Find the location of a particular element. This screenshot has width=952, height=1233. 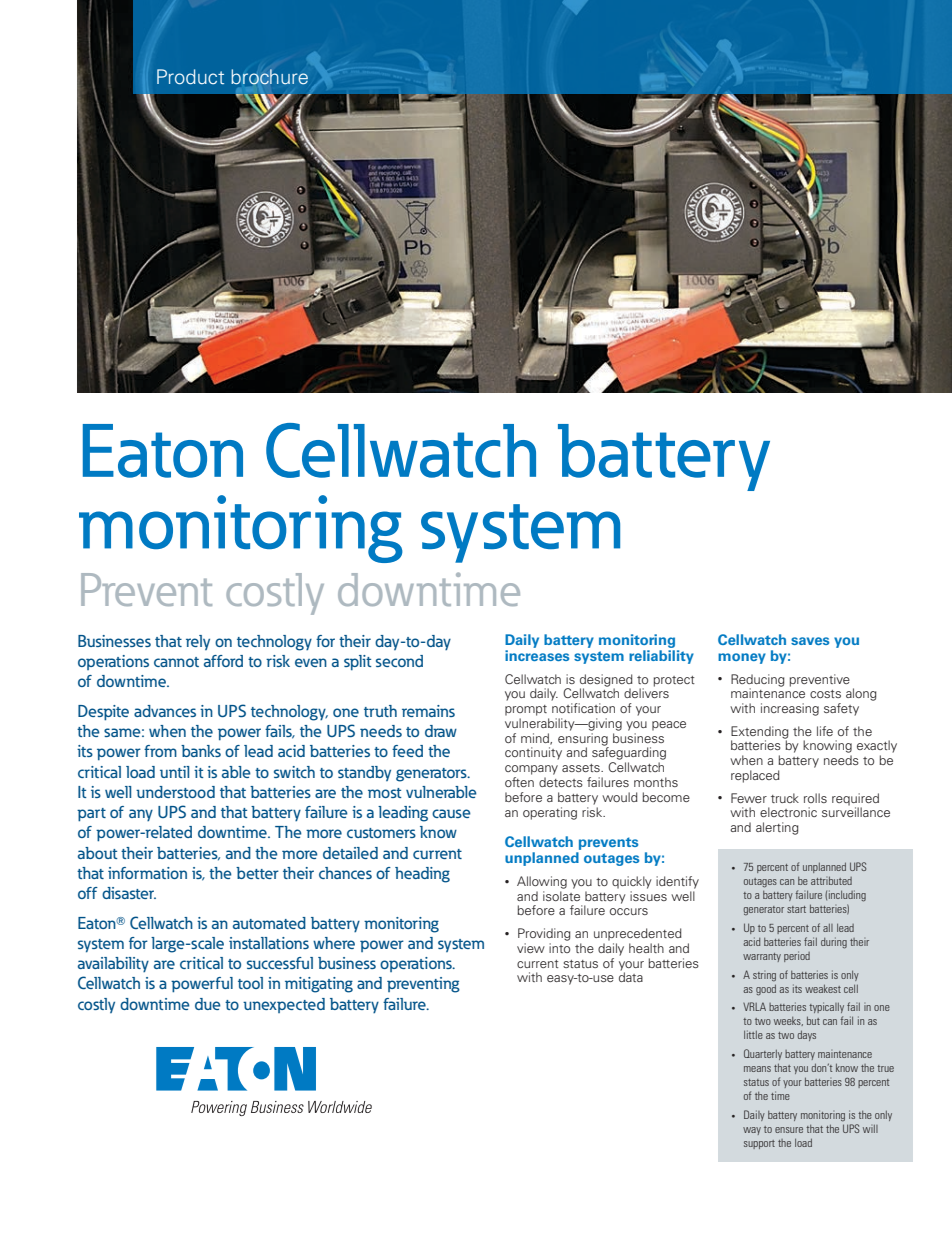

saves is located at coordinates (810, 641).
